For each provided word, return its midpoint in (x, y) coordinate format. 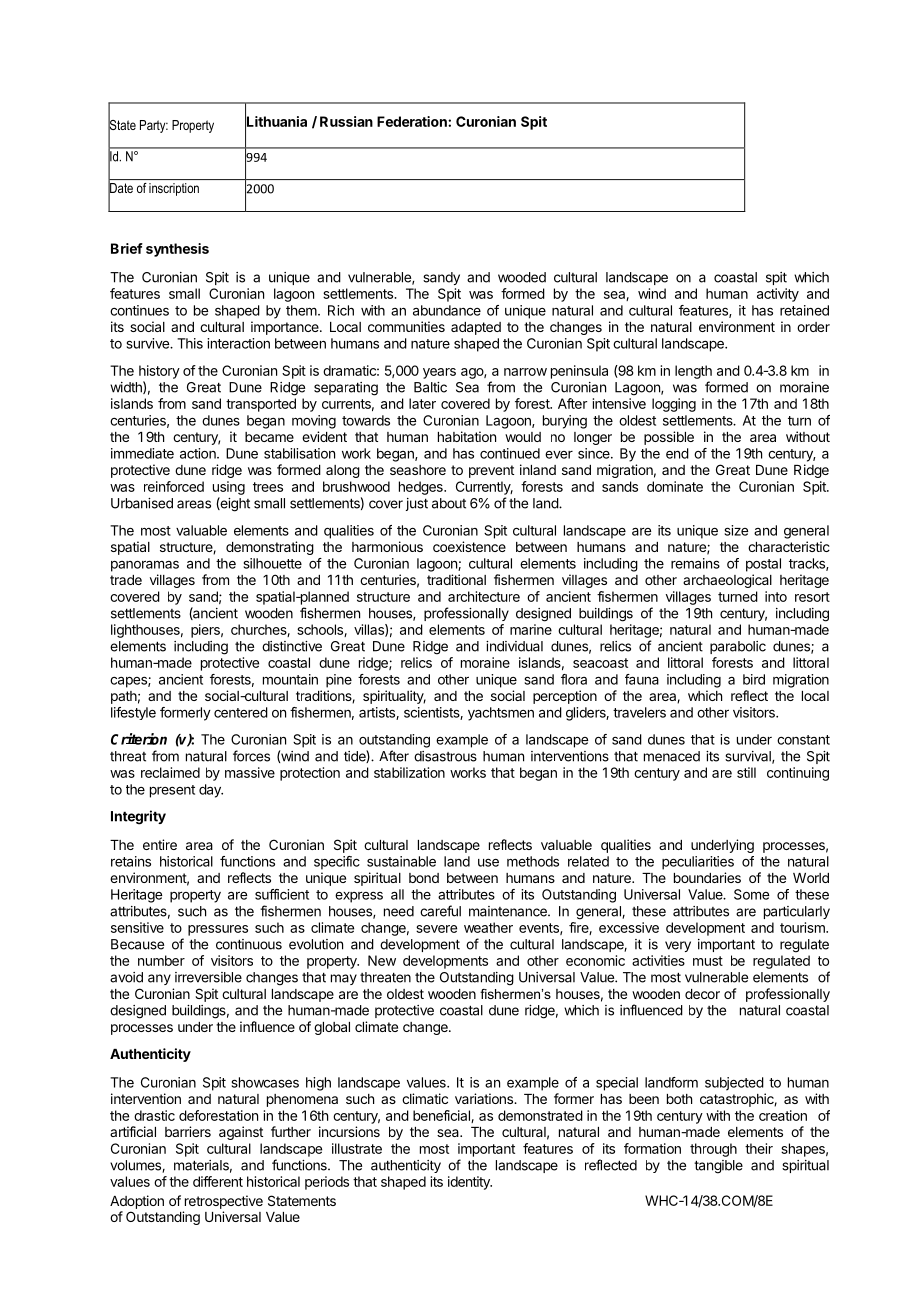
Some (751, 894)
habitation (467, 436)
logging (674, 405)
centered (241, 712)
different (218, 1181)
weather (488, 927)
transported (261, 405)
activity (778, 295)
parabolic (738, 647)
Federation (413, 121)
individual (514, 646)
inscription (174, 189)
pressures (218, 930)
